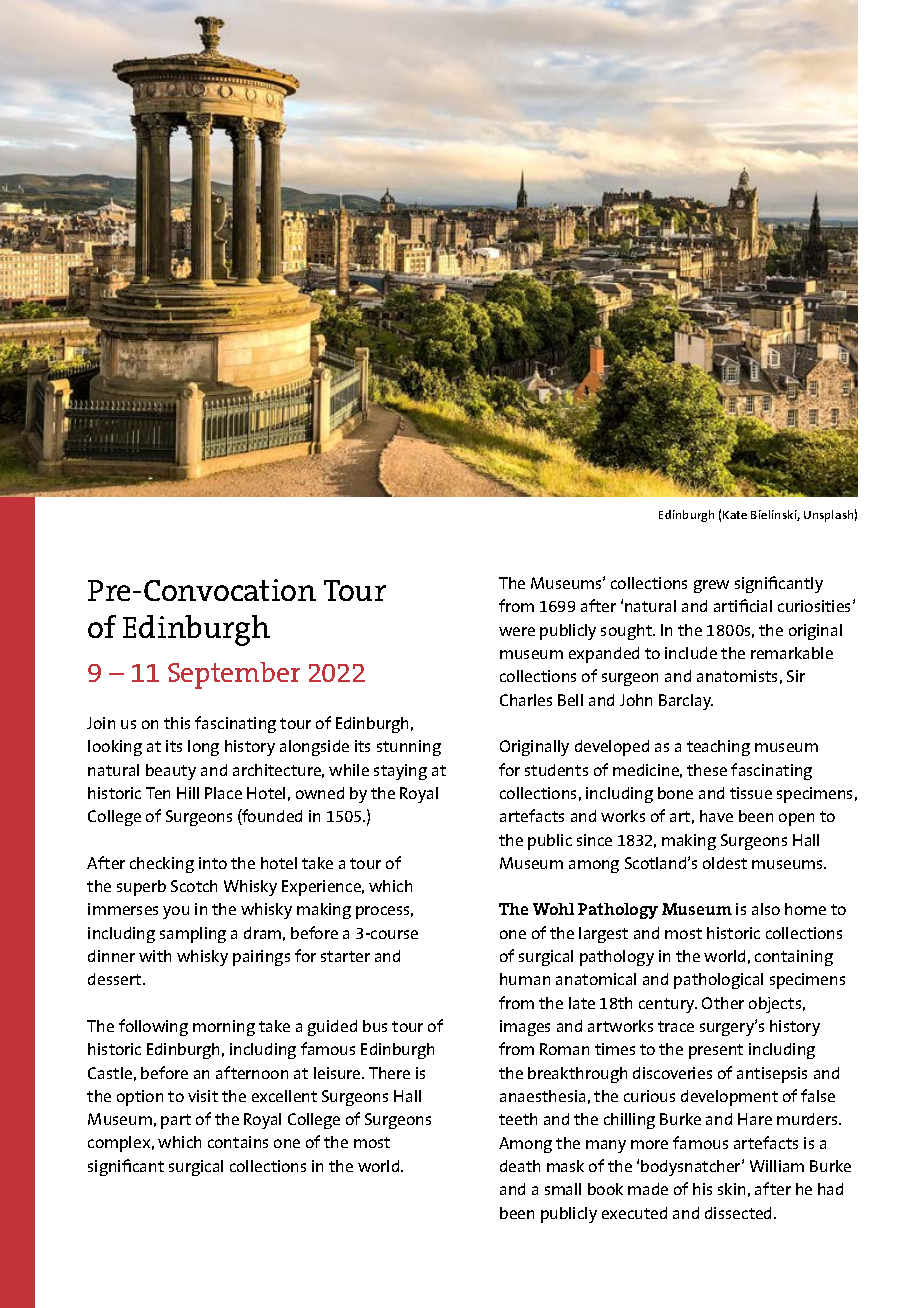 The width and height of the screenshot is (924, 1308). Describe the element at coordinates (731, 1189) in the screenshot. I see `skin` at that location.
